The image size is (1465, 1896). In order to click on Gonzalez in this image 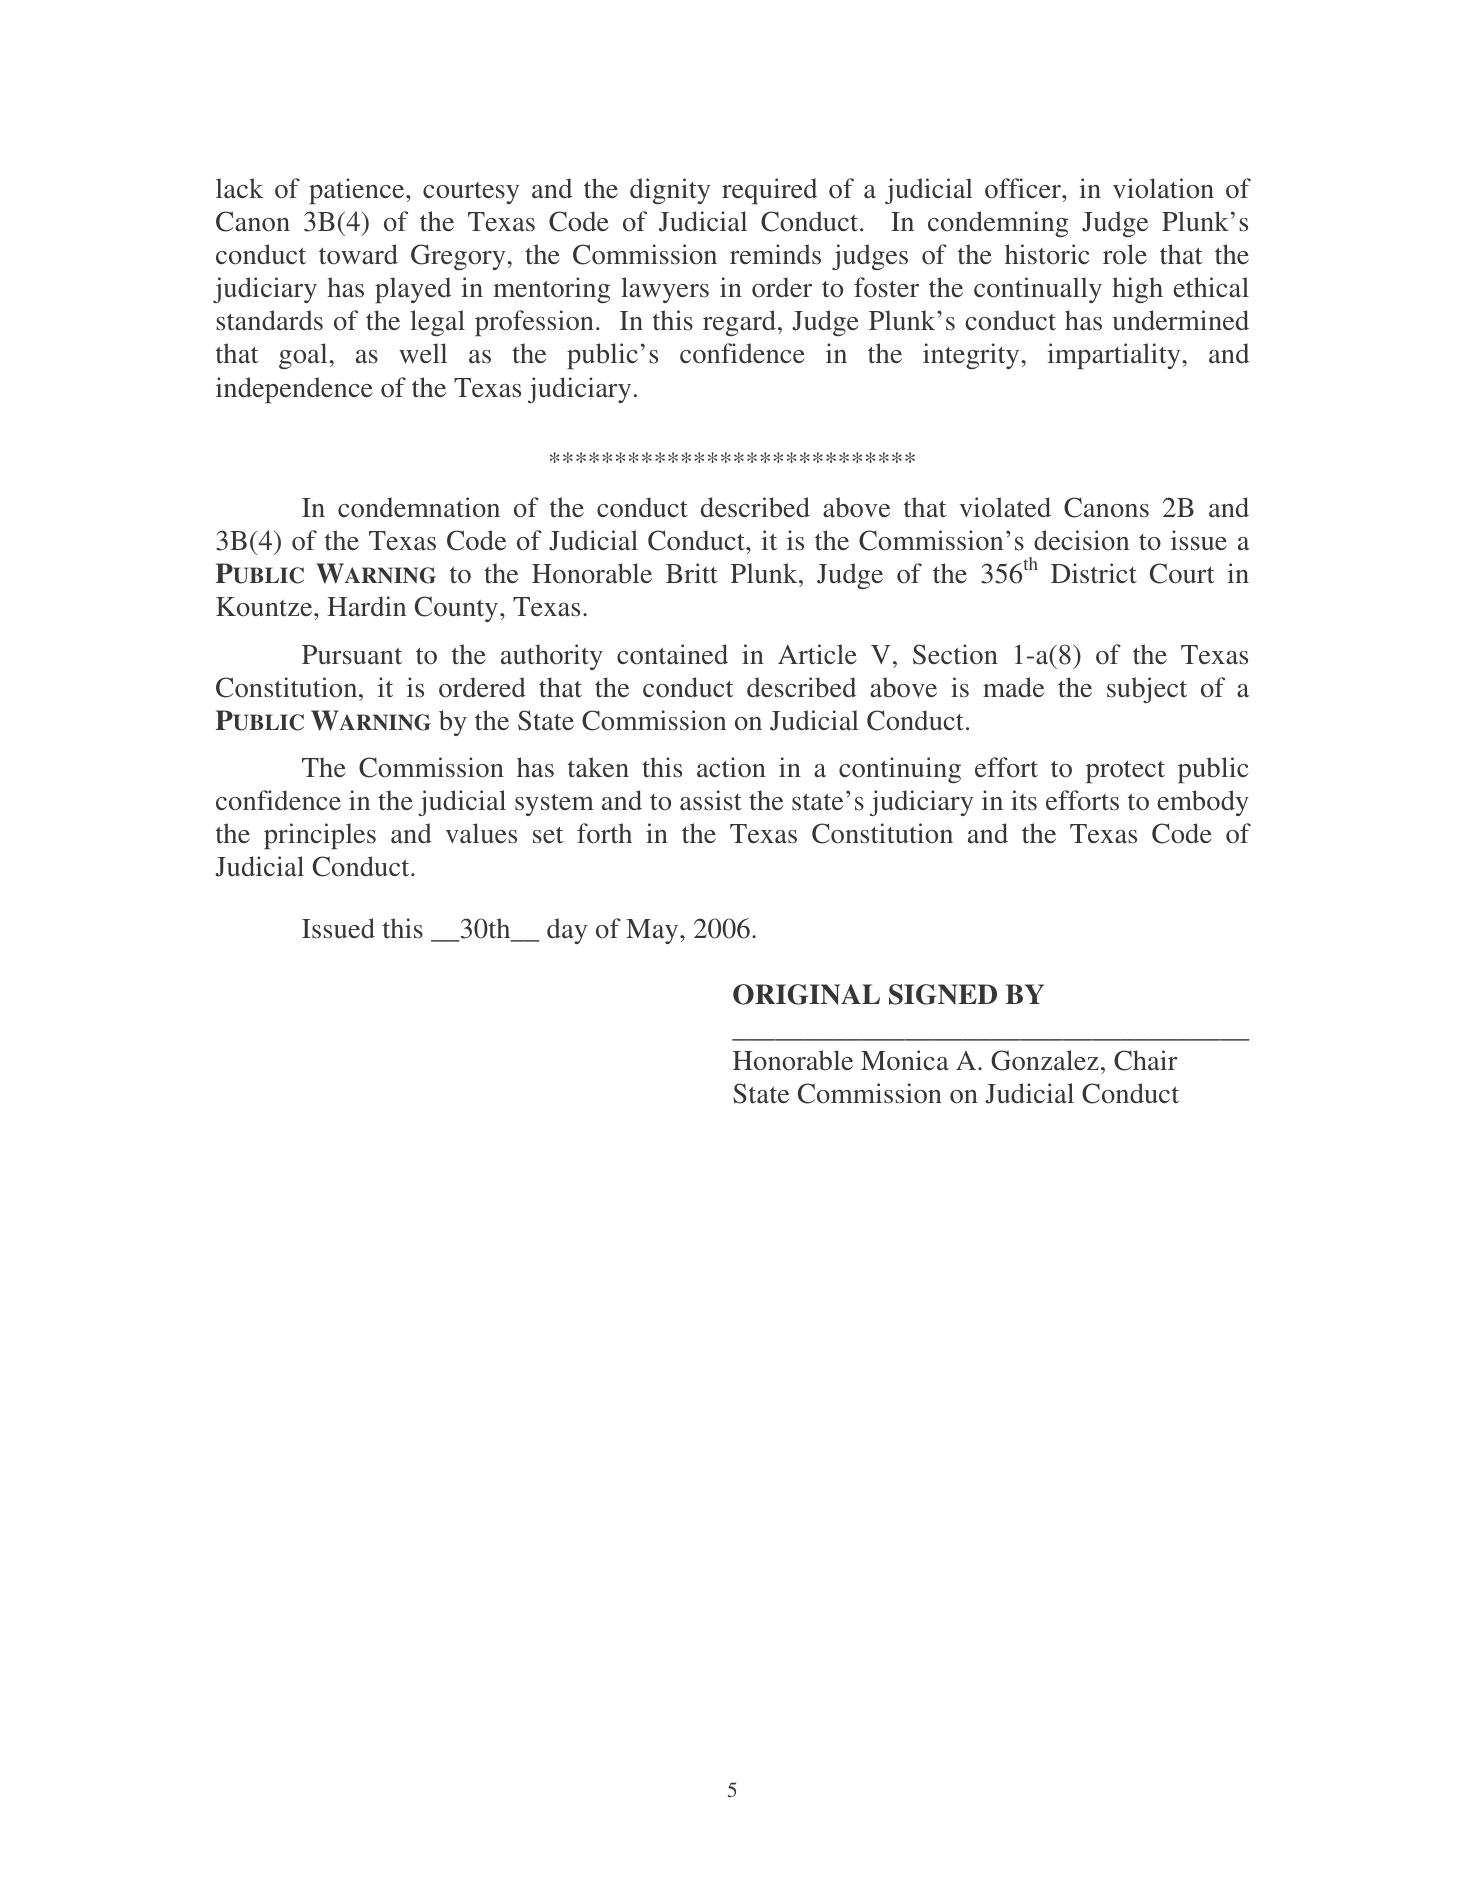, I will do `click(1045, 1060)`.
